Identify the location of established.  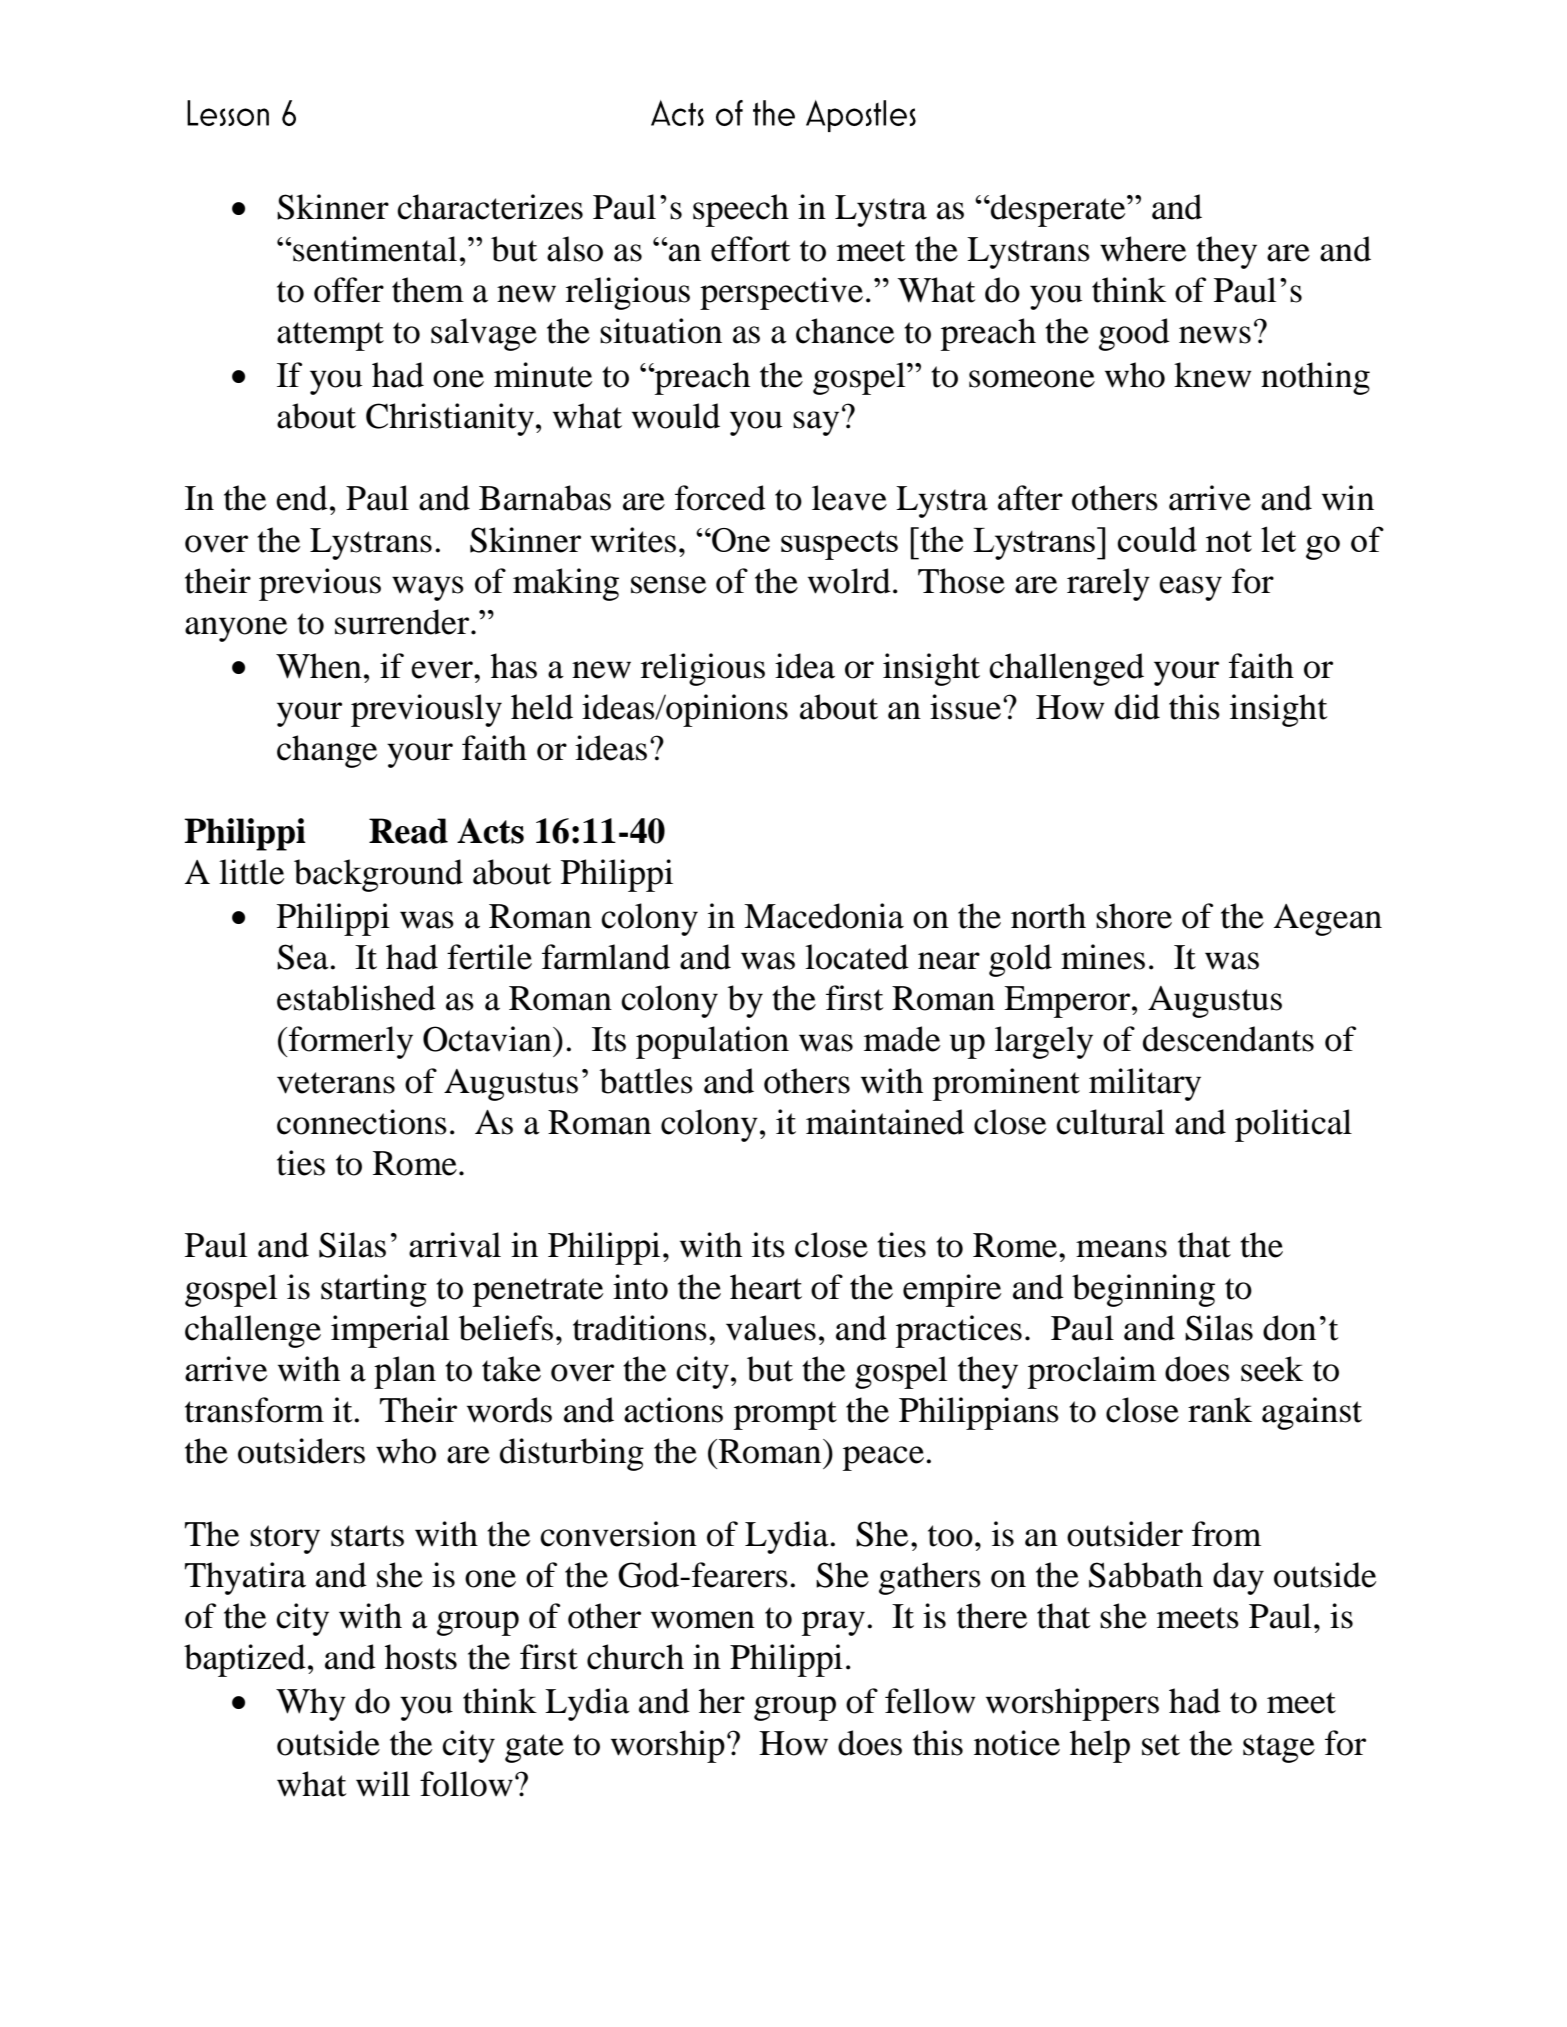
(356, 998).
